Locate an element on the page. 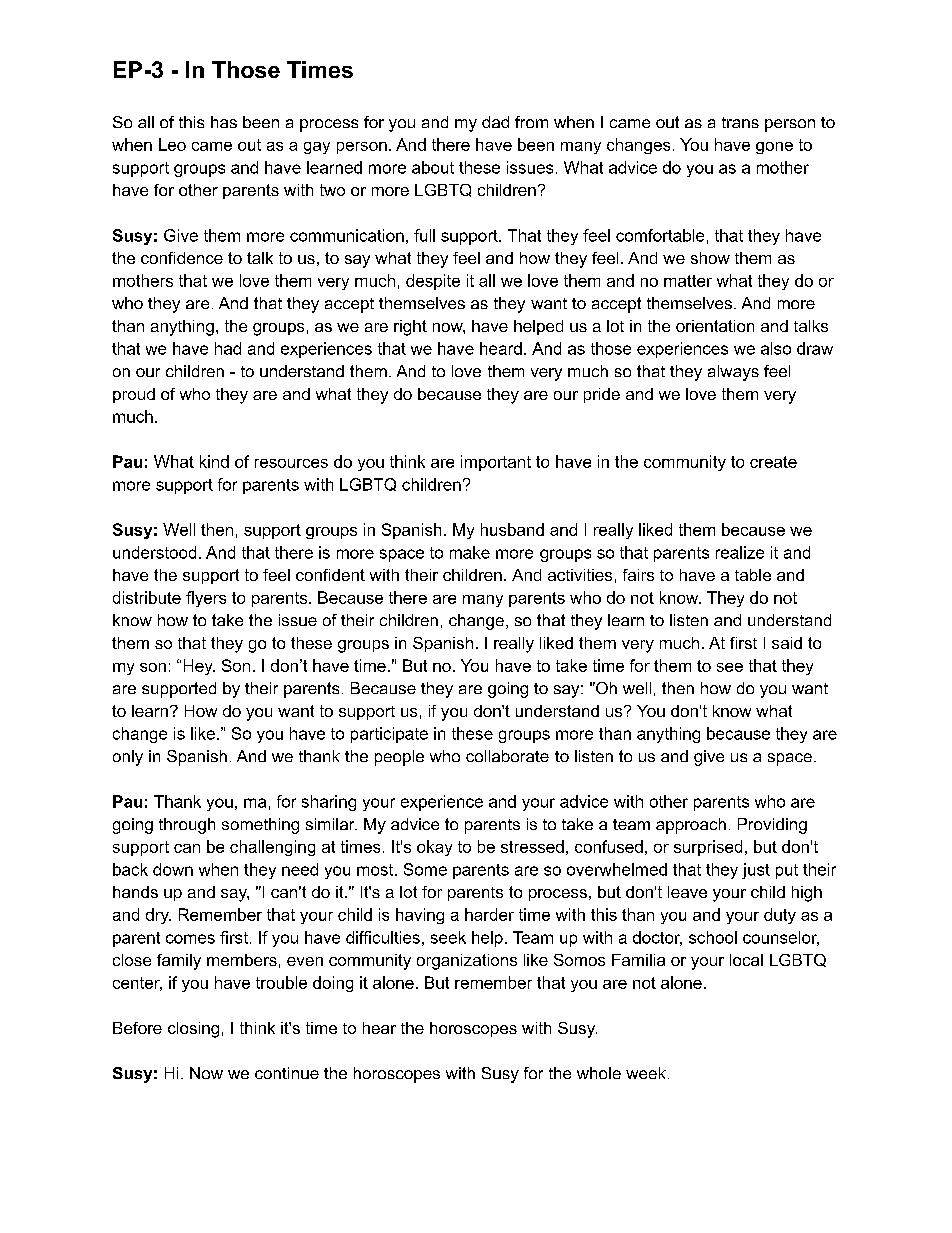 This image has height=1233, width=952. Leo is located at coordinates (172, 144).
